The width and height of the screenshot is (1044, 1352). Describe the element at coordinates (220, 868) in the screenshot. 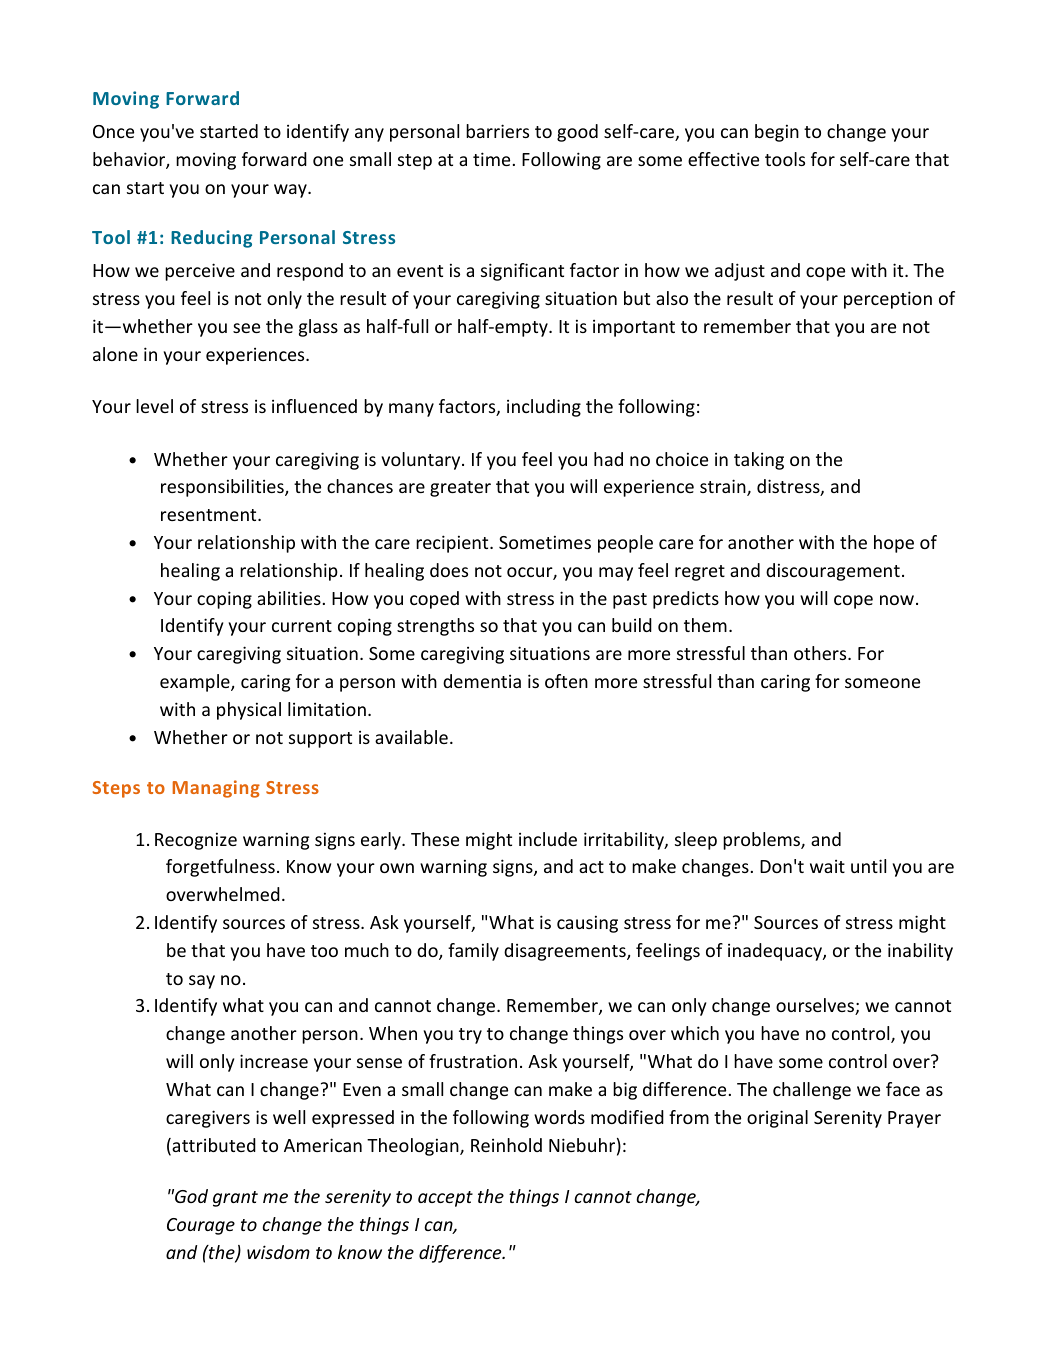

I see `forgetfulness` at that location.
